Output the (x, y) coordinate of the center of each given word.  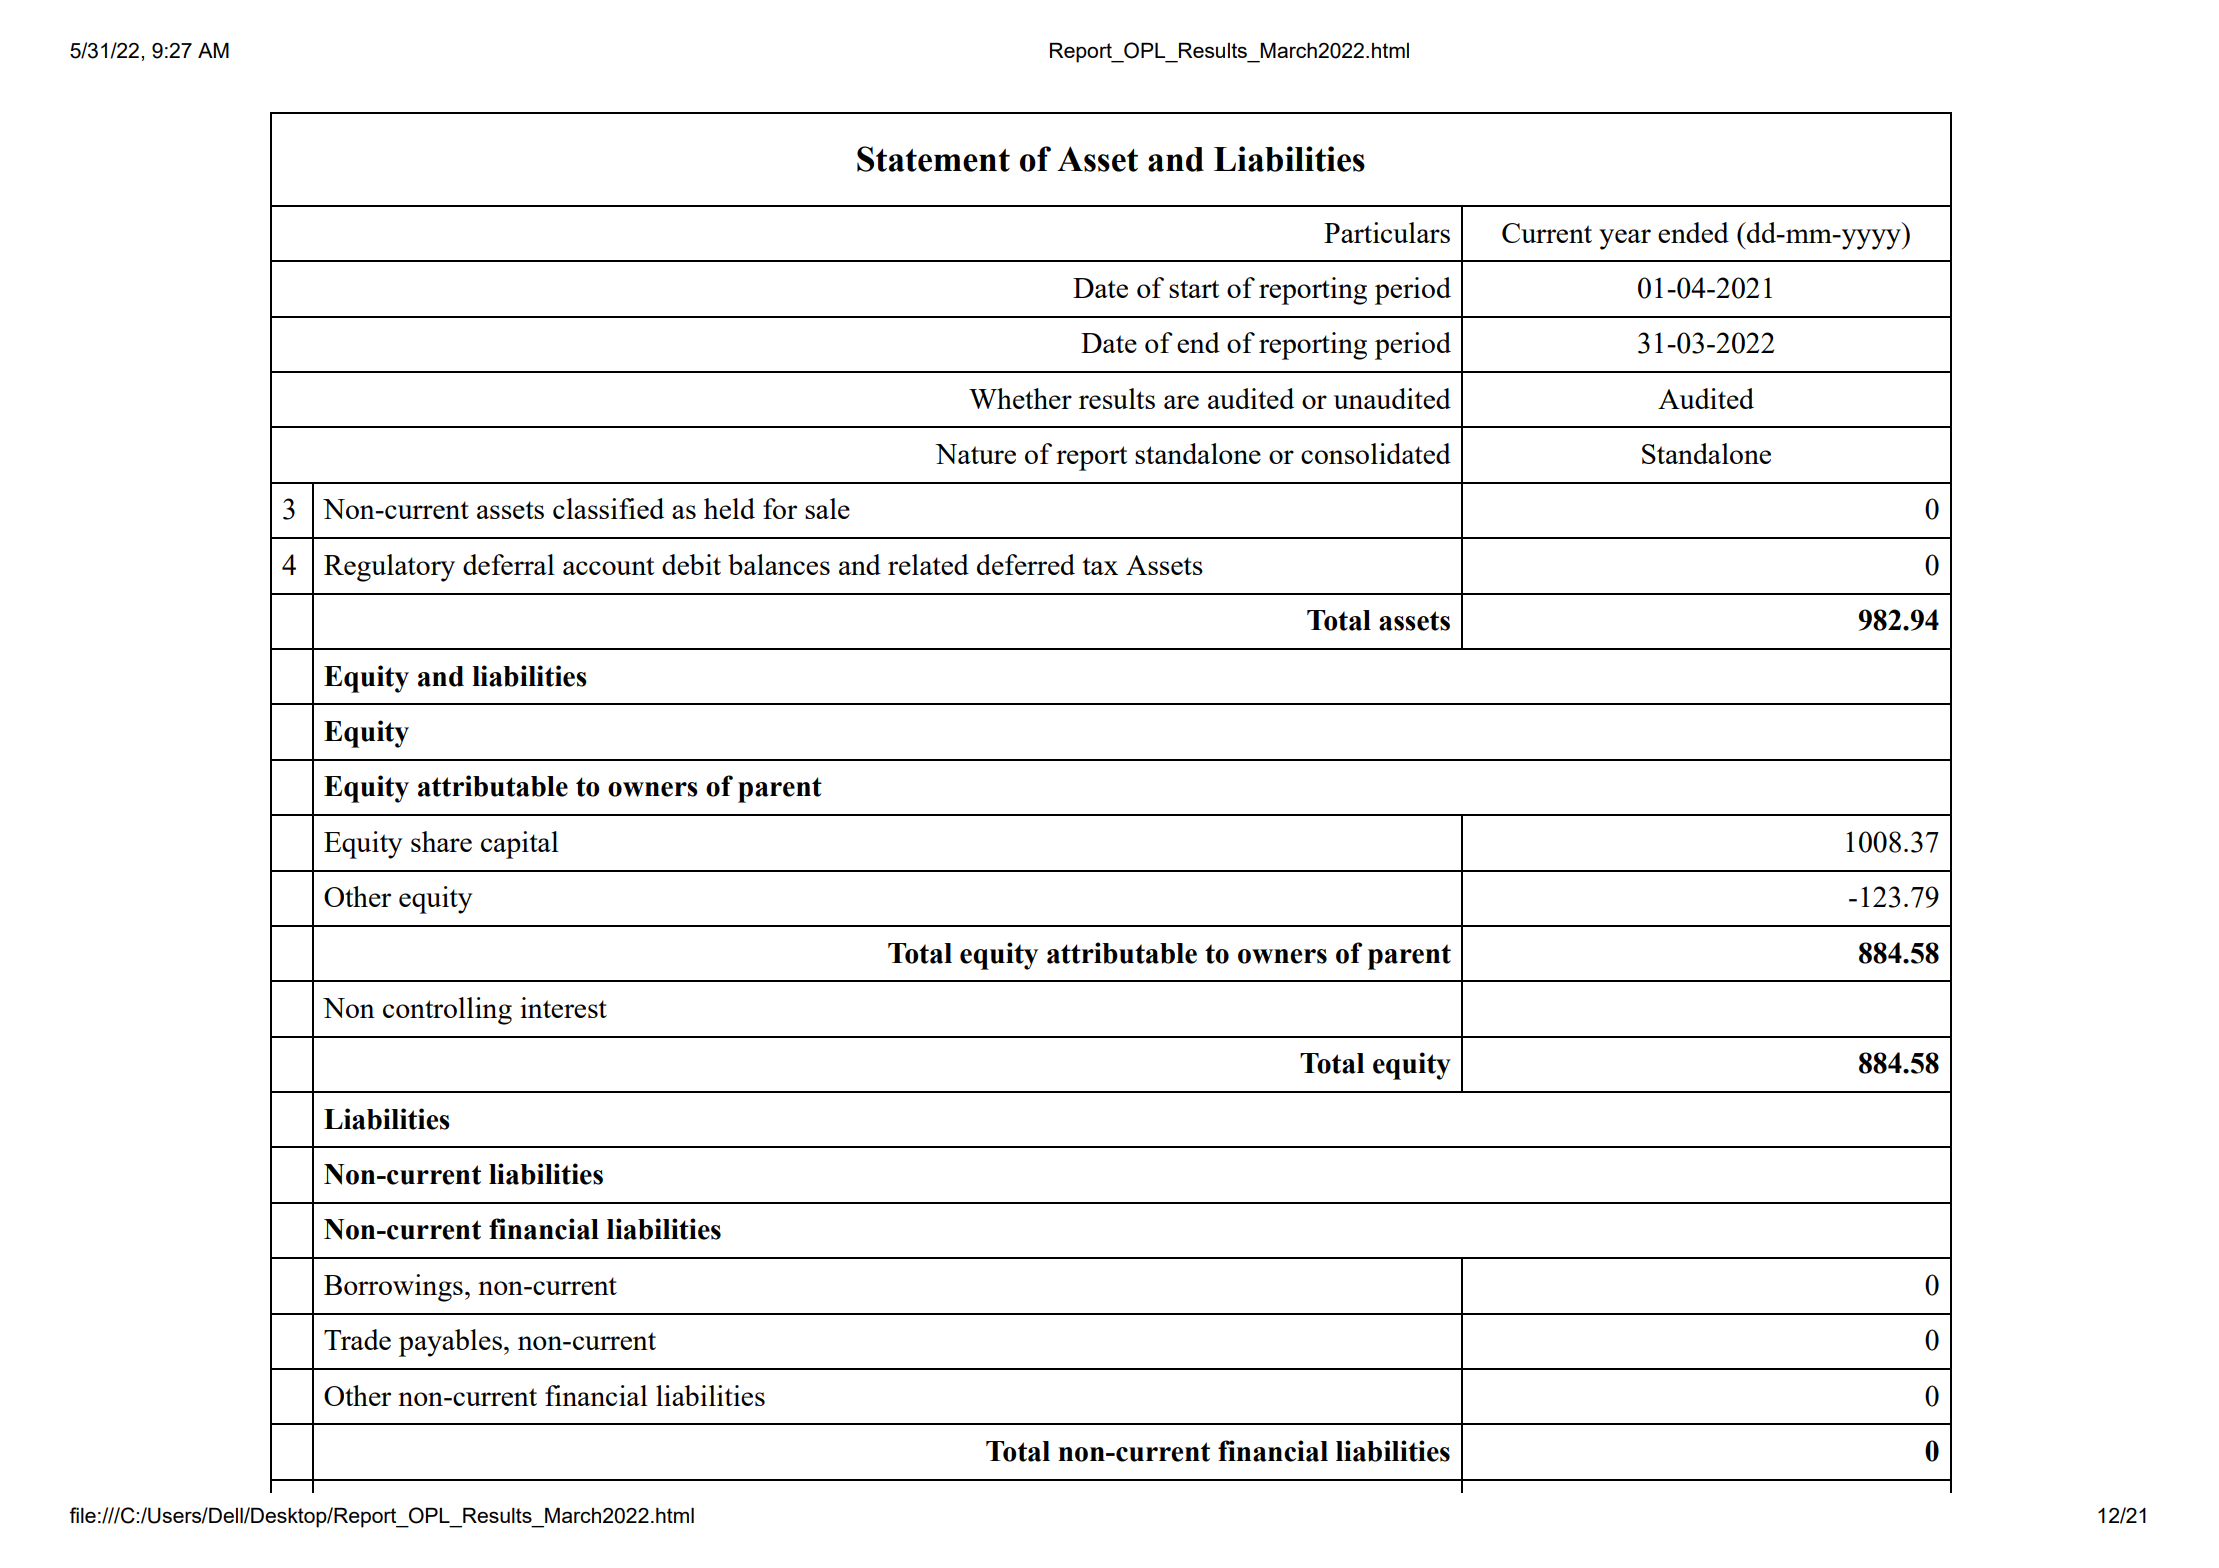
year (1625, 239)
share (441, 841)
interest (563, 1007)
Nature (975, 454)
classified (608, 508)
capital (520, 845)
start (1194, 289)
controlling (447, 1011)
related (928, 564)
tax (1100, 566)
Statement (933, 159)
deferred (1026, 564)
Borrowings (393, 1288)
